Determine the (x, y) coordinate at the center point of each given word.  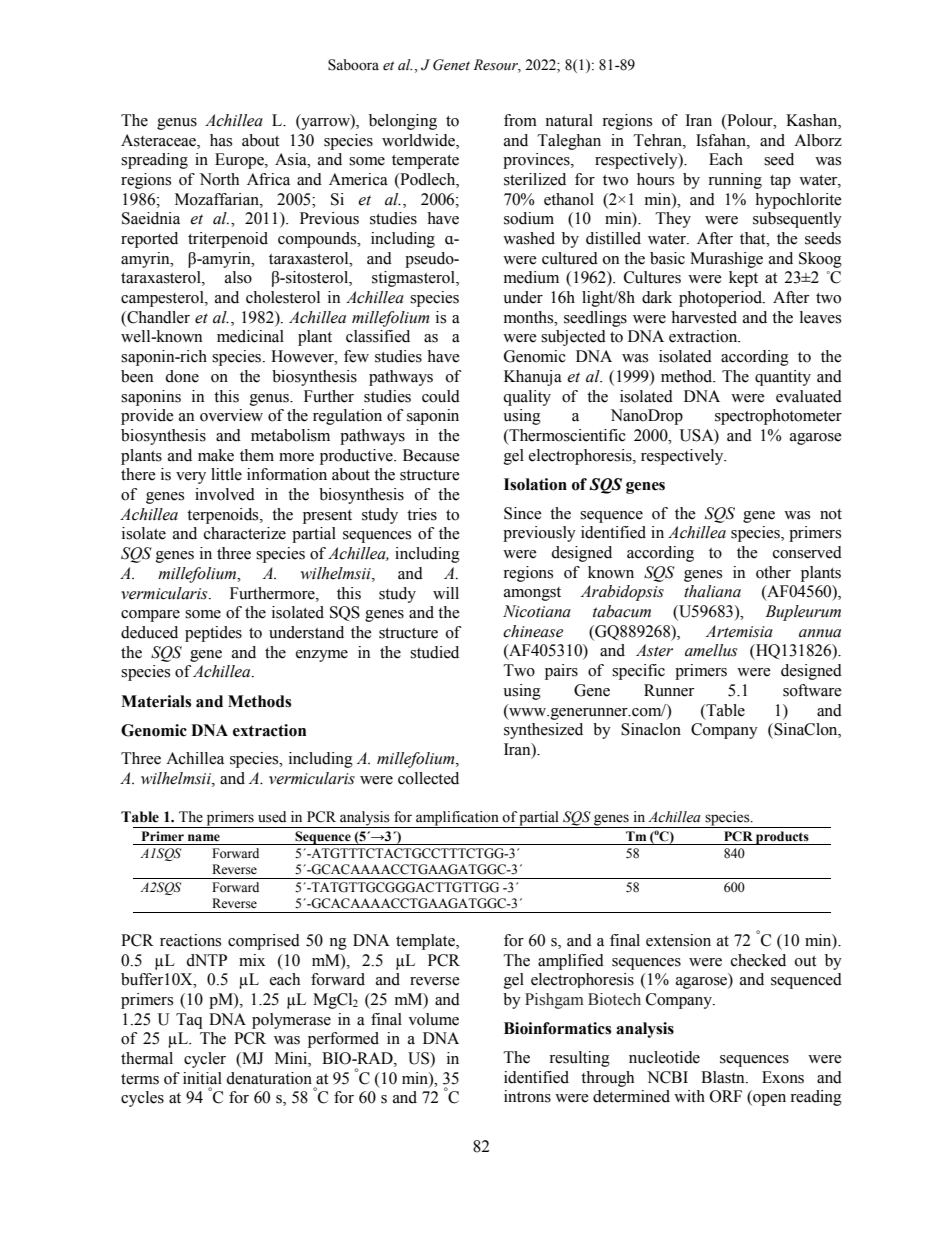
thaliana (712, 591)
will (446, 593)
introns (527, 1096)
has (221, 140)
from (520, 120)
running (735, 181)
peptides (213, 634)
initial (202, 1078)
